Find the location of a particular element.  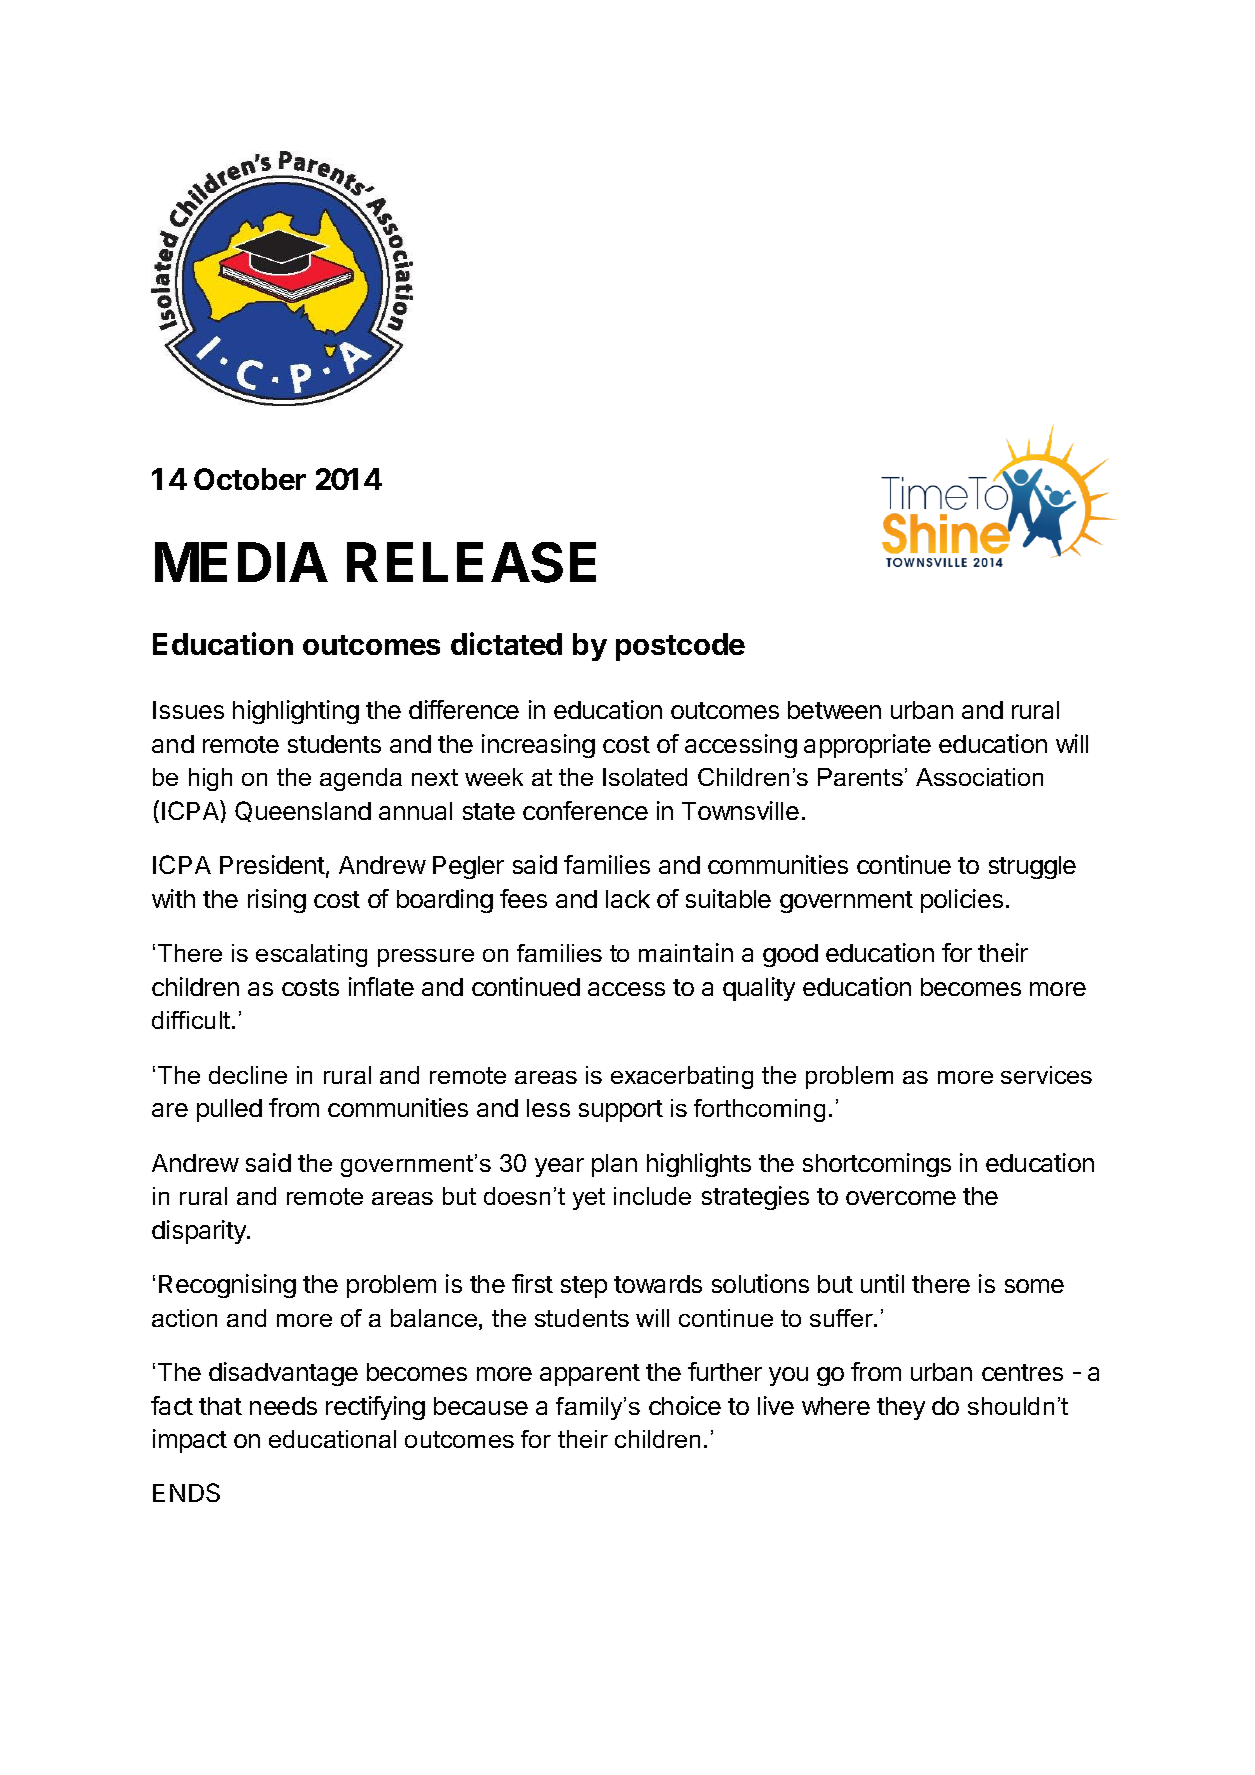

RELEASE is located at coordinates (471, 562).
